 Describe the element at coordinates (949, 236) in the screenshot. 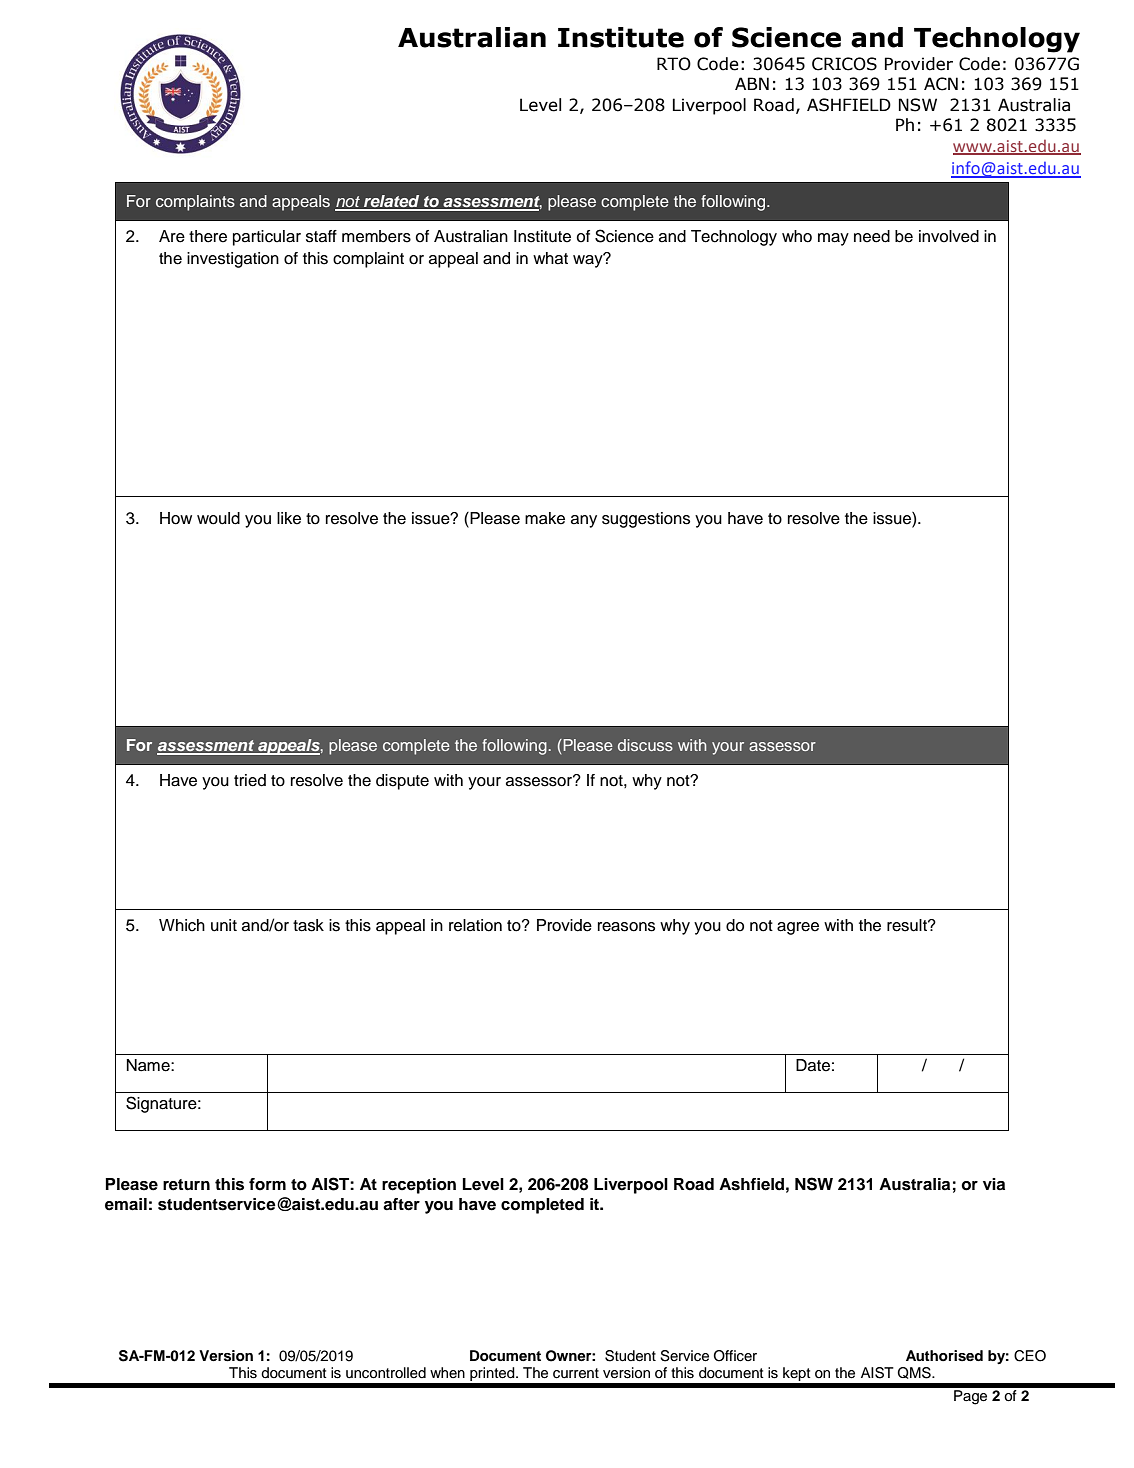

I see `involved` at that location.
